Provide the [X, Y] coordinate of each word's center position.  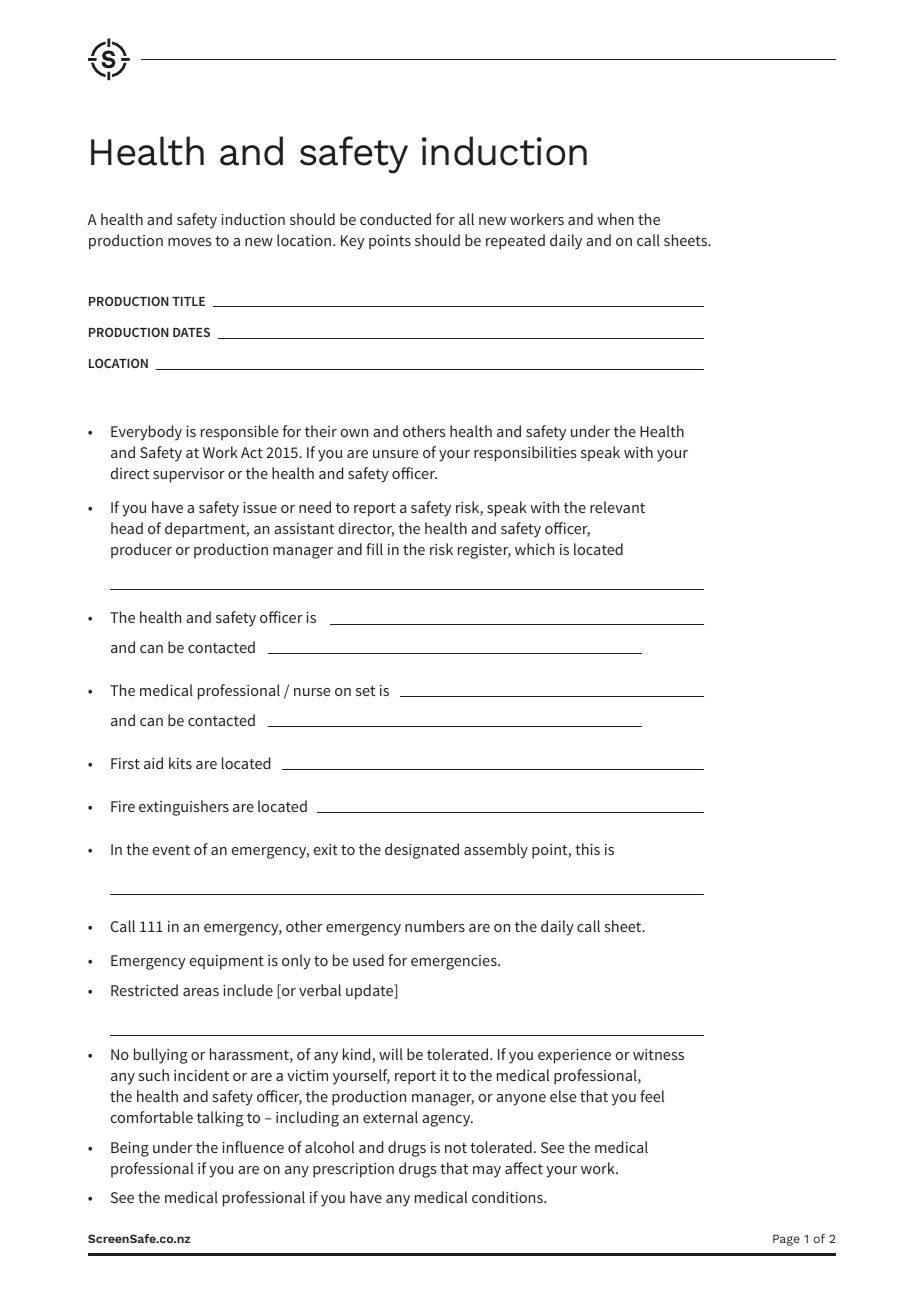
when [615, 219]
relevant [617, 507]
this [587, 849]
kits [180, 763]
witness [658, 1054]
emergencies [455, 962]
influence [253, 1147]
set [365, 691]
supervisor [189, 475]
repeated [515, 242]
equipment [227, 962]
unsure [395, 454]
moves [189, 242]
